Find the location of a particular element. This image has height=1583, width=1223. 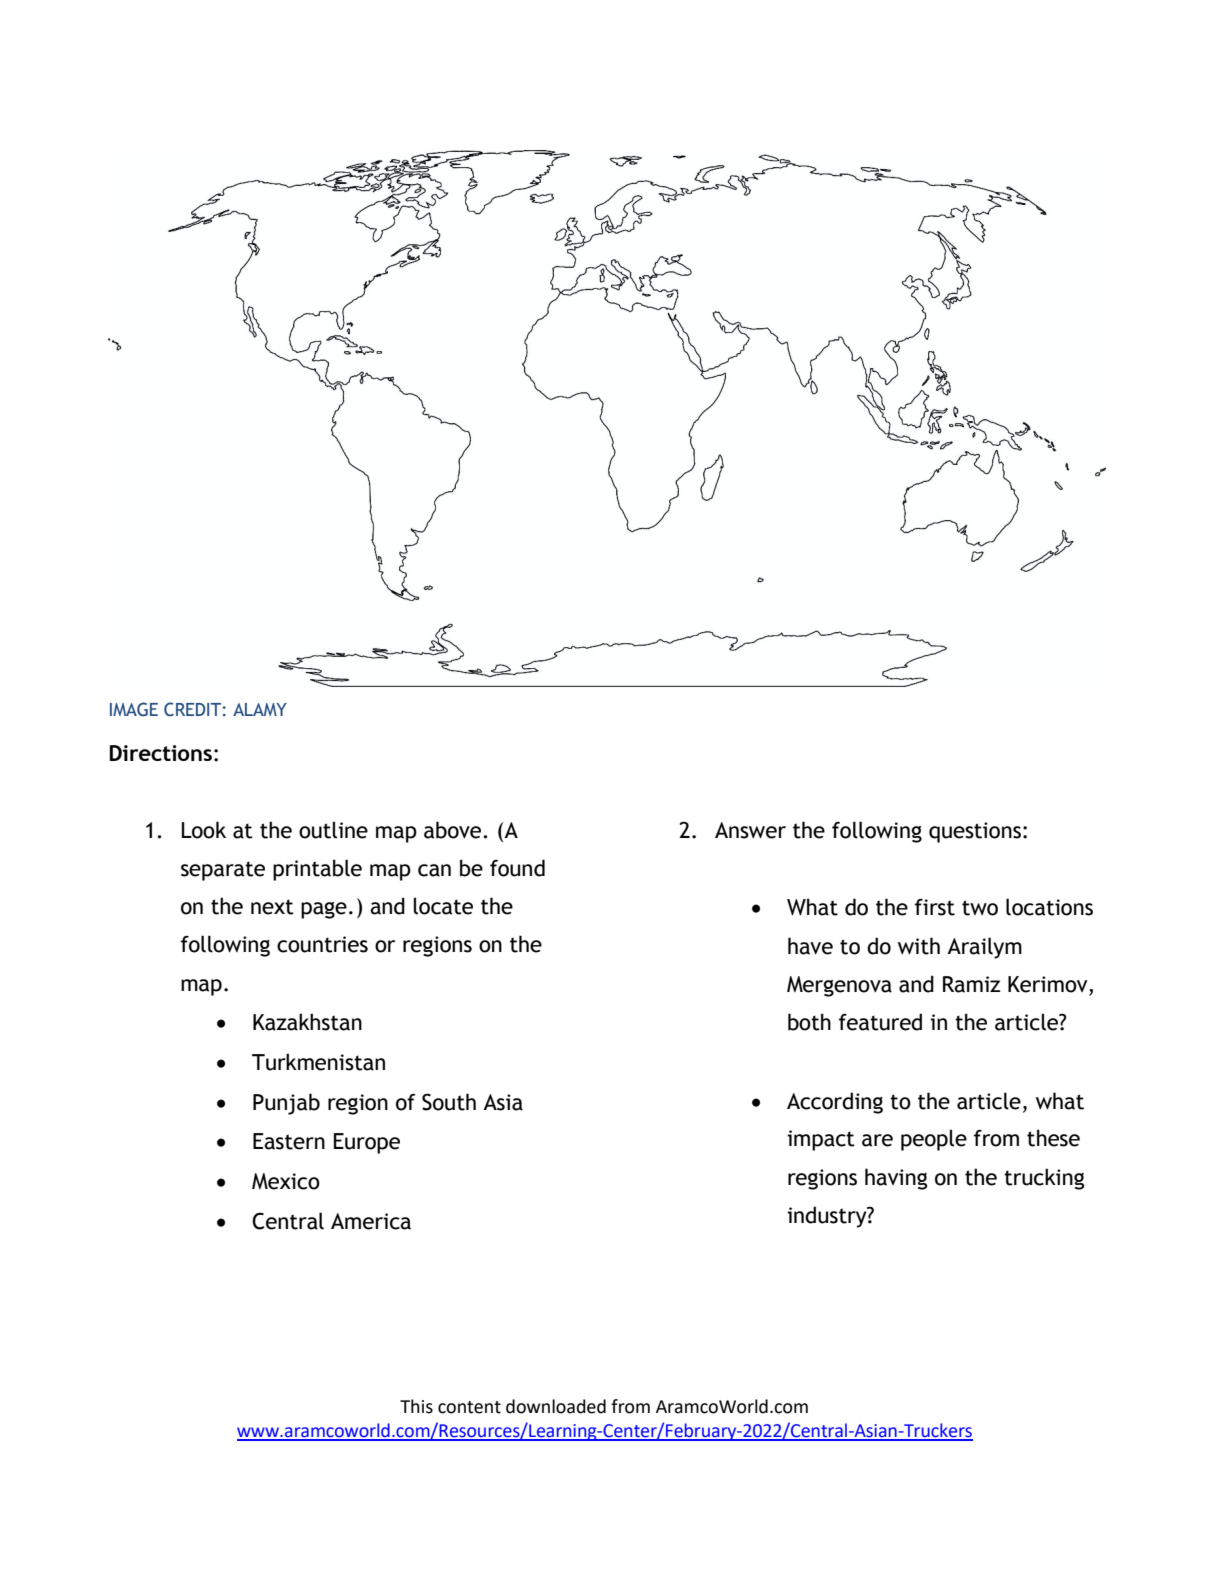

Mexico is located at coordinates (286, 1181).
